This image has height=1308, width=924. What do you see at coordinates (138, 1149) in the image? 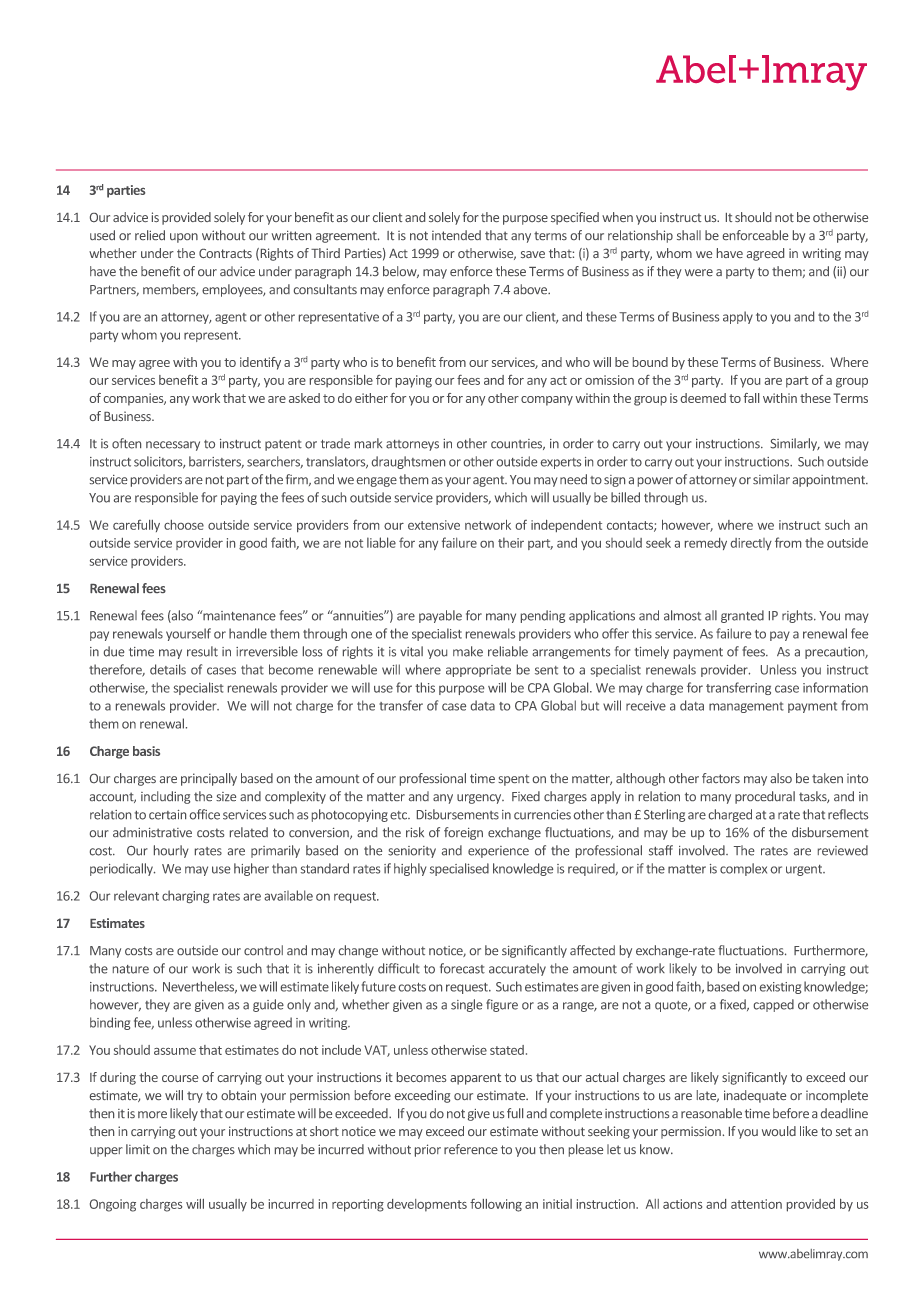
I see `limit` at bounding box center [138, 1149].
